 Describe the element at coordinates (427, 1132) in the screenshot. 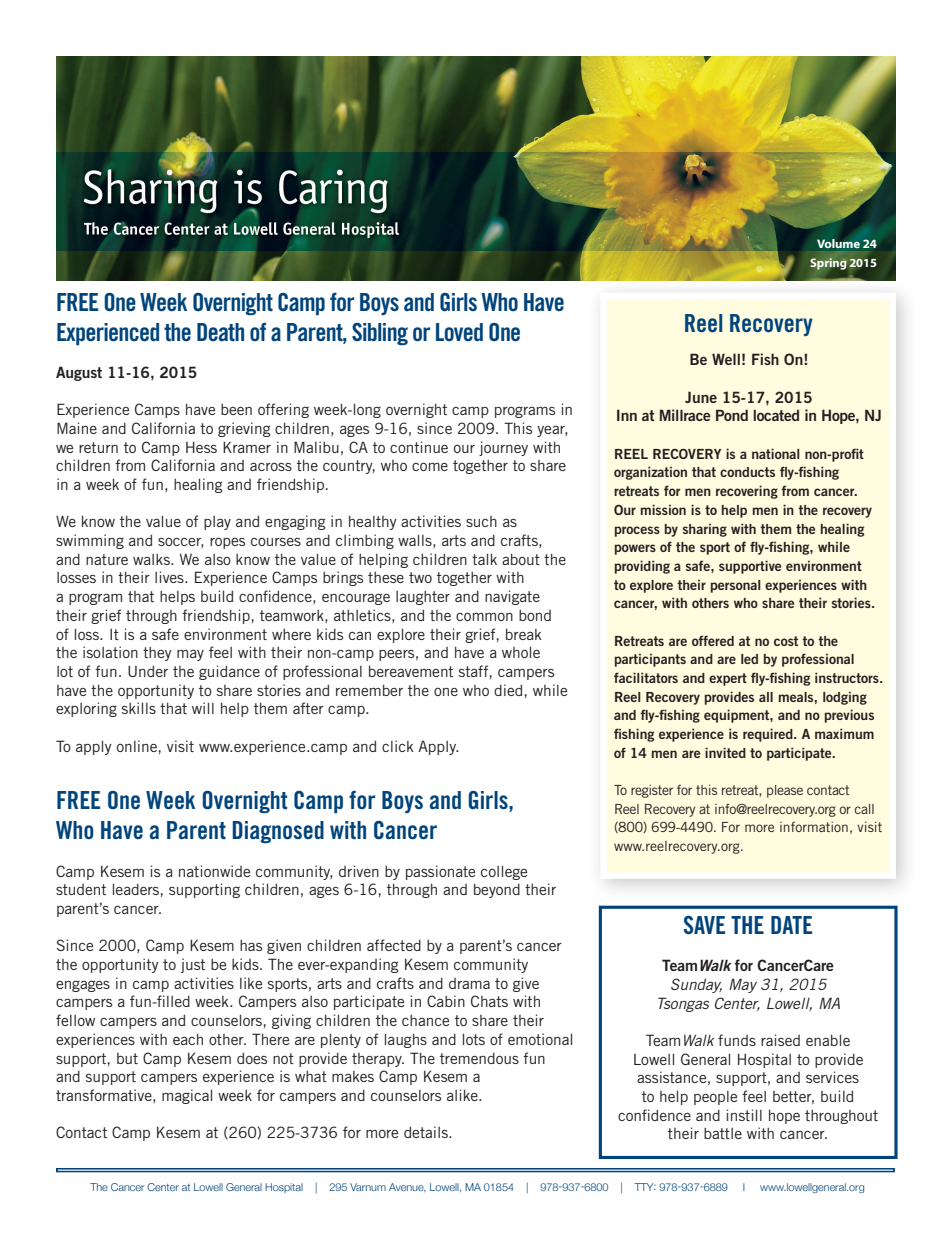

I see `details` at that location.
